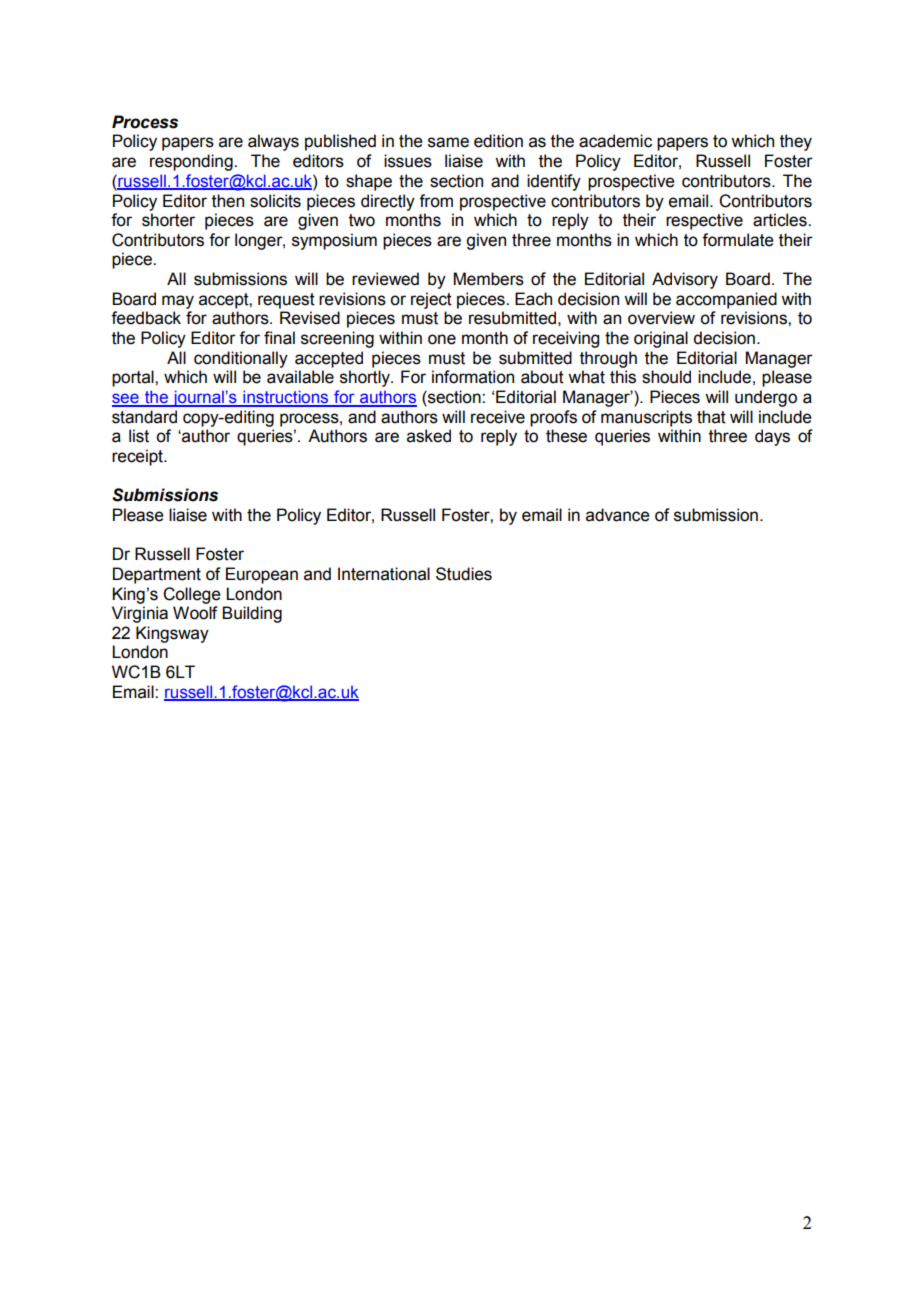 This image has width=924, height=1308. Describe the element at coordinates (178, 302) in the image. I see `may` at that location.
